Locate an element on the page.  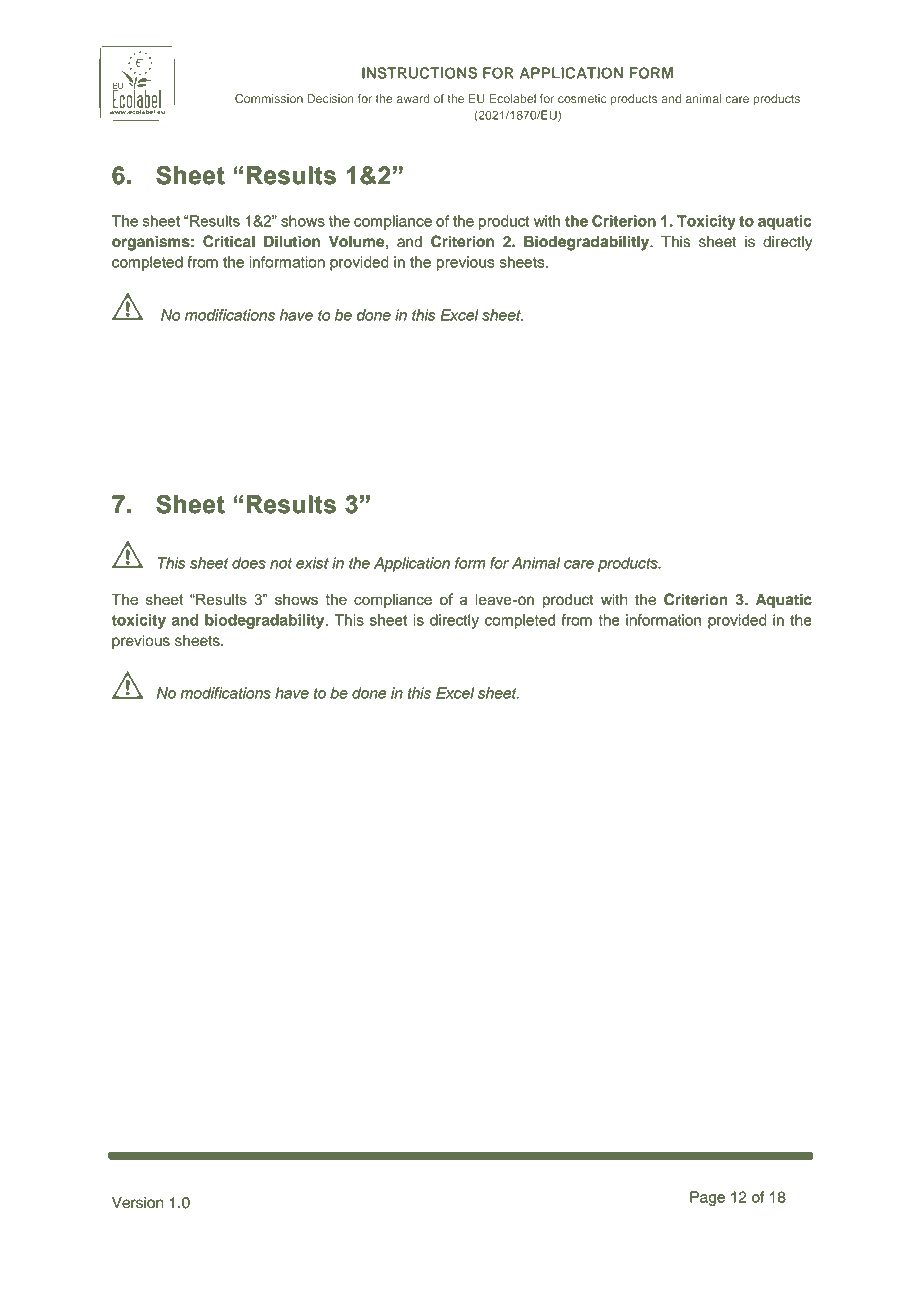
exist is located at coordinates (312, 563).
